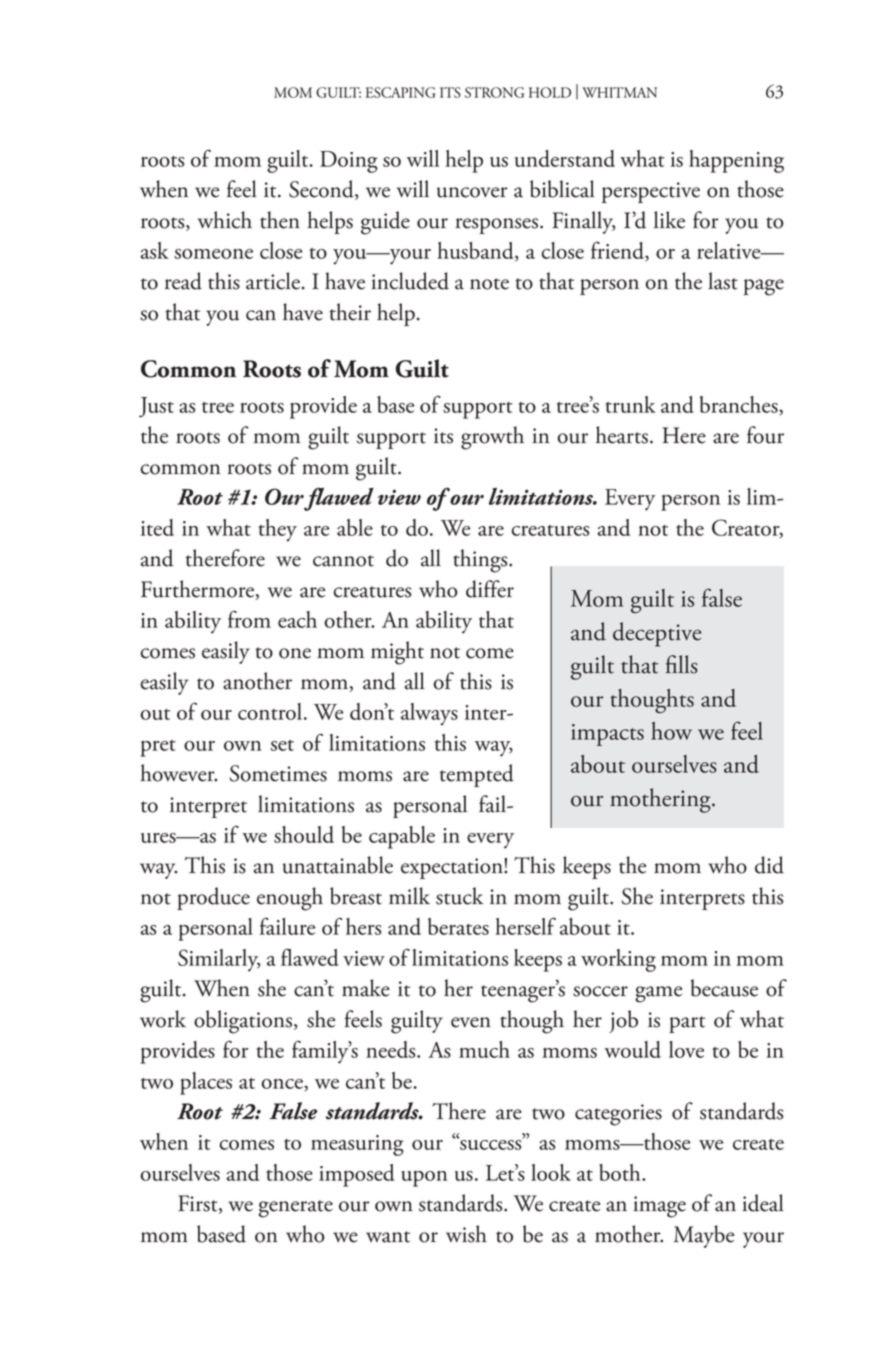 The width and height of the screenshot is (896, 1345). What do you see at coordinates (225, 220) in the screenshot?
I see `which` at bounding box center [225, 220].
